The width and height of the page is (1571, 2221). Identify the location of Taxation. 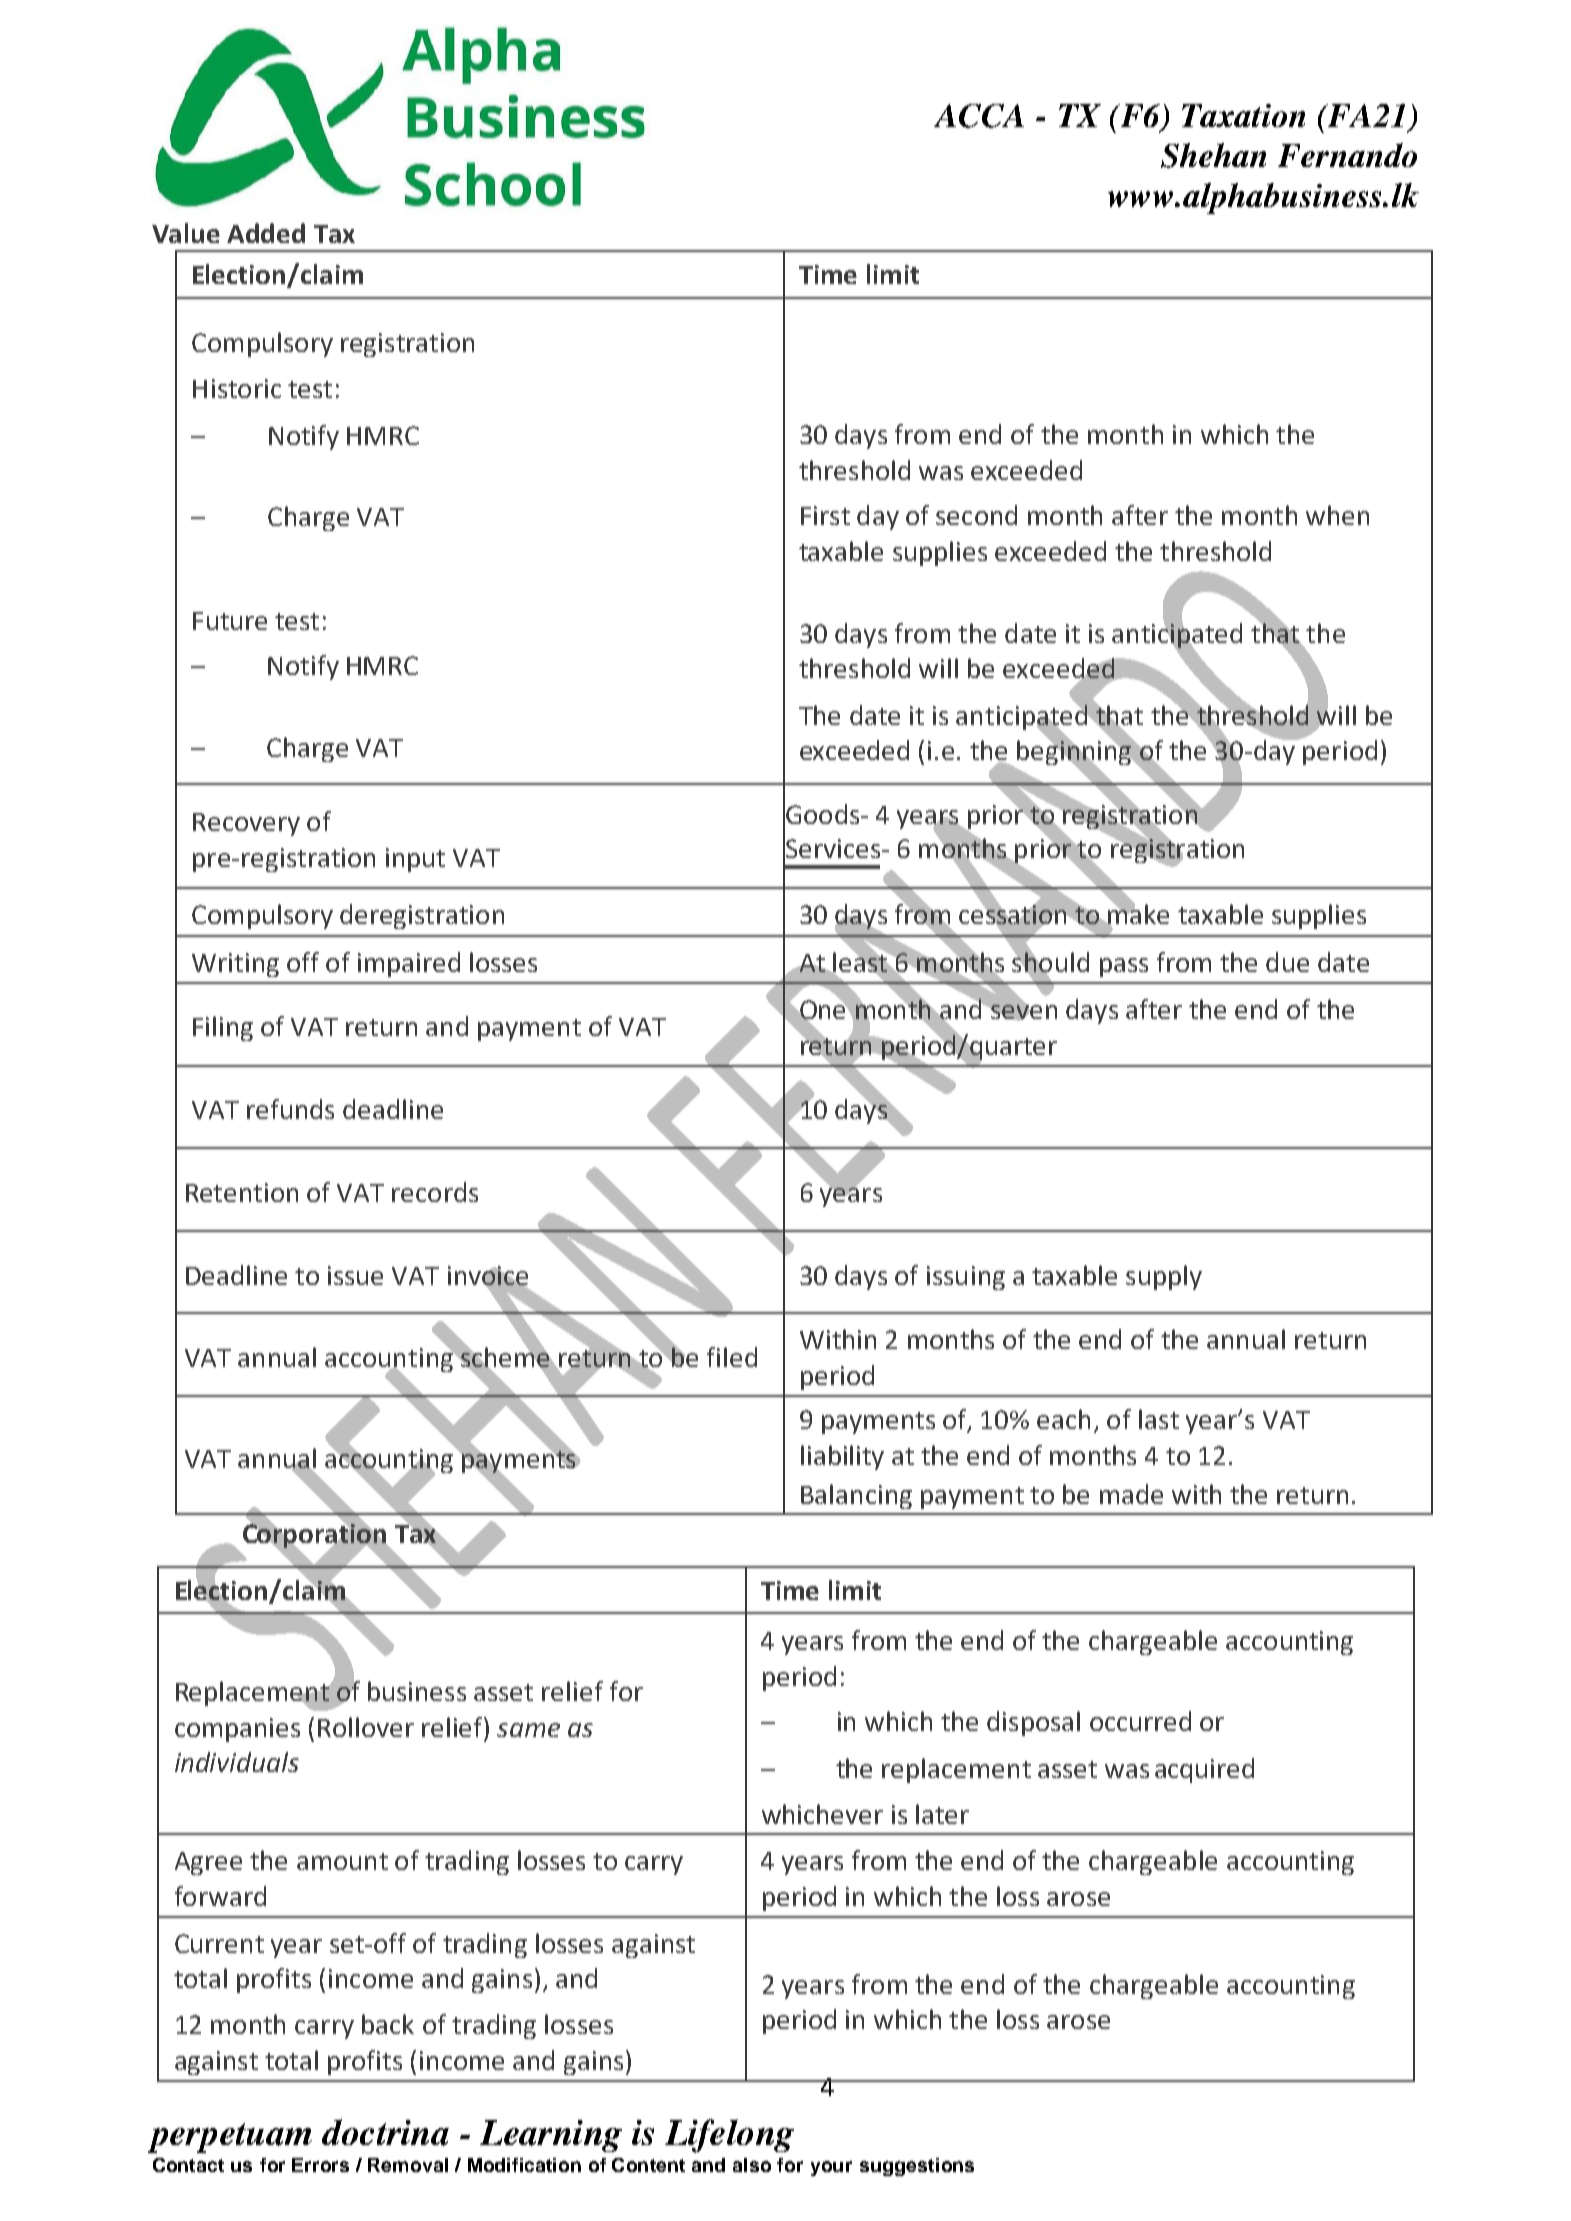
(1243, 115).
